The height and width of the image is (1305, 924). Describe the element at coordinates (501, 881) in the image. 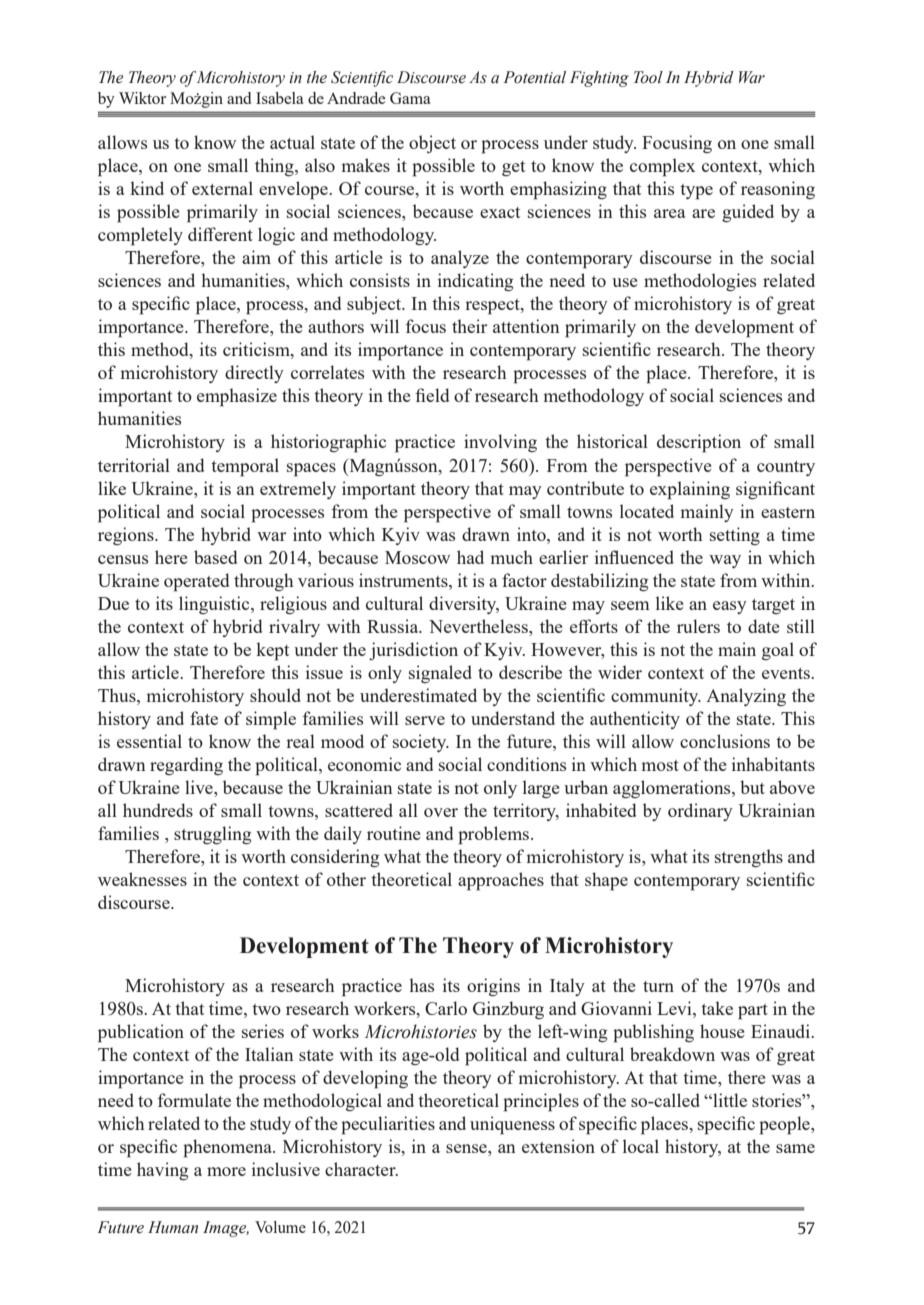

I see `approaches` at that location.
